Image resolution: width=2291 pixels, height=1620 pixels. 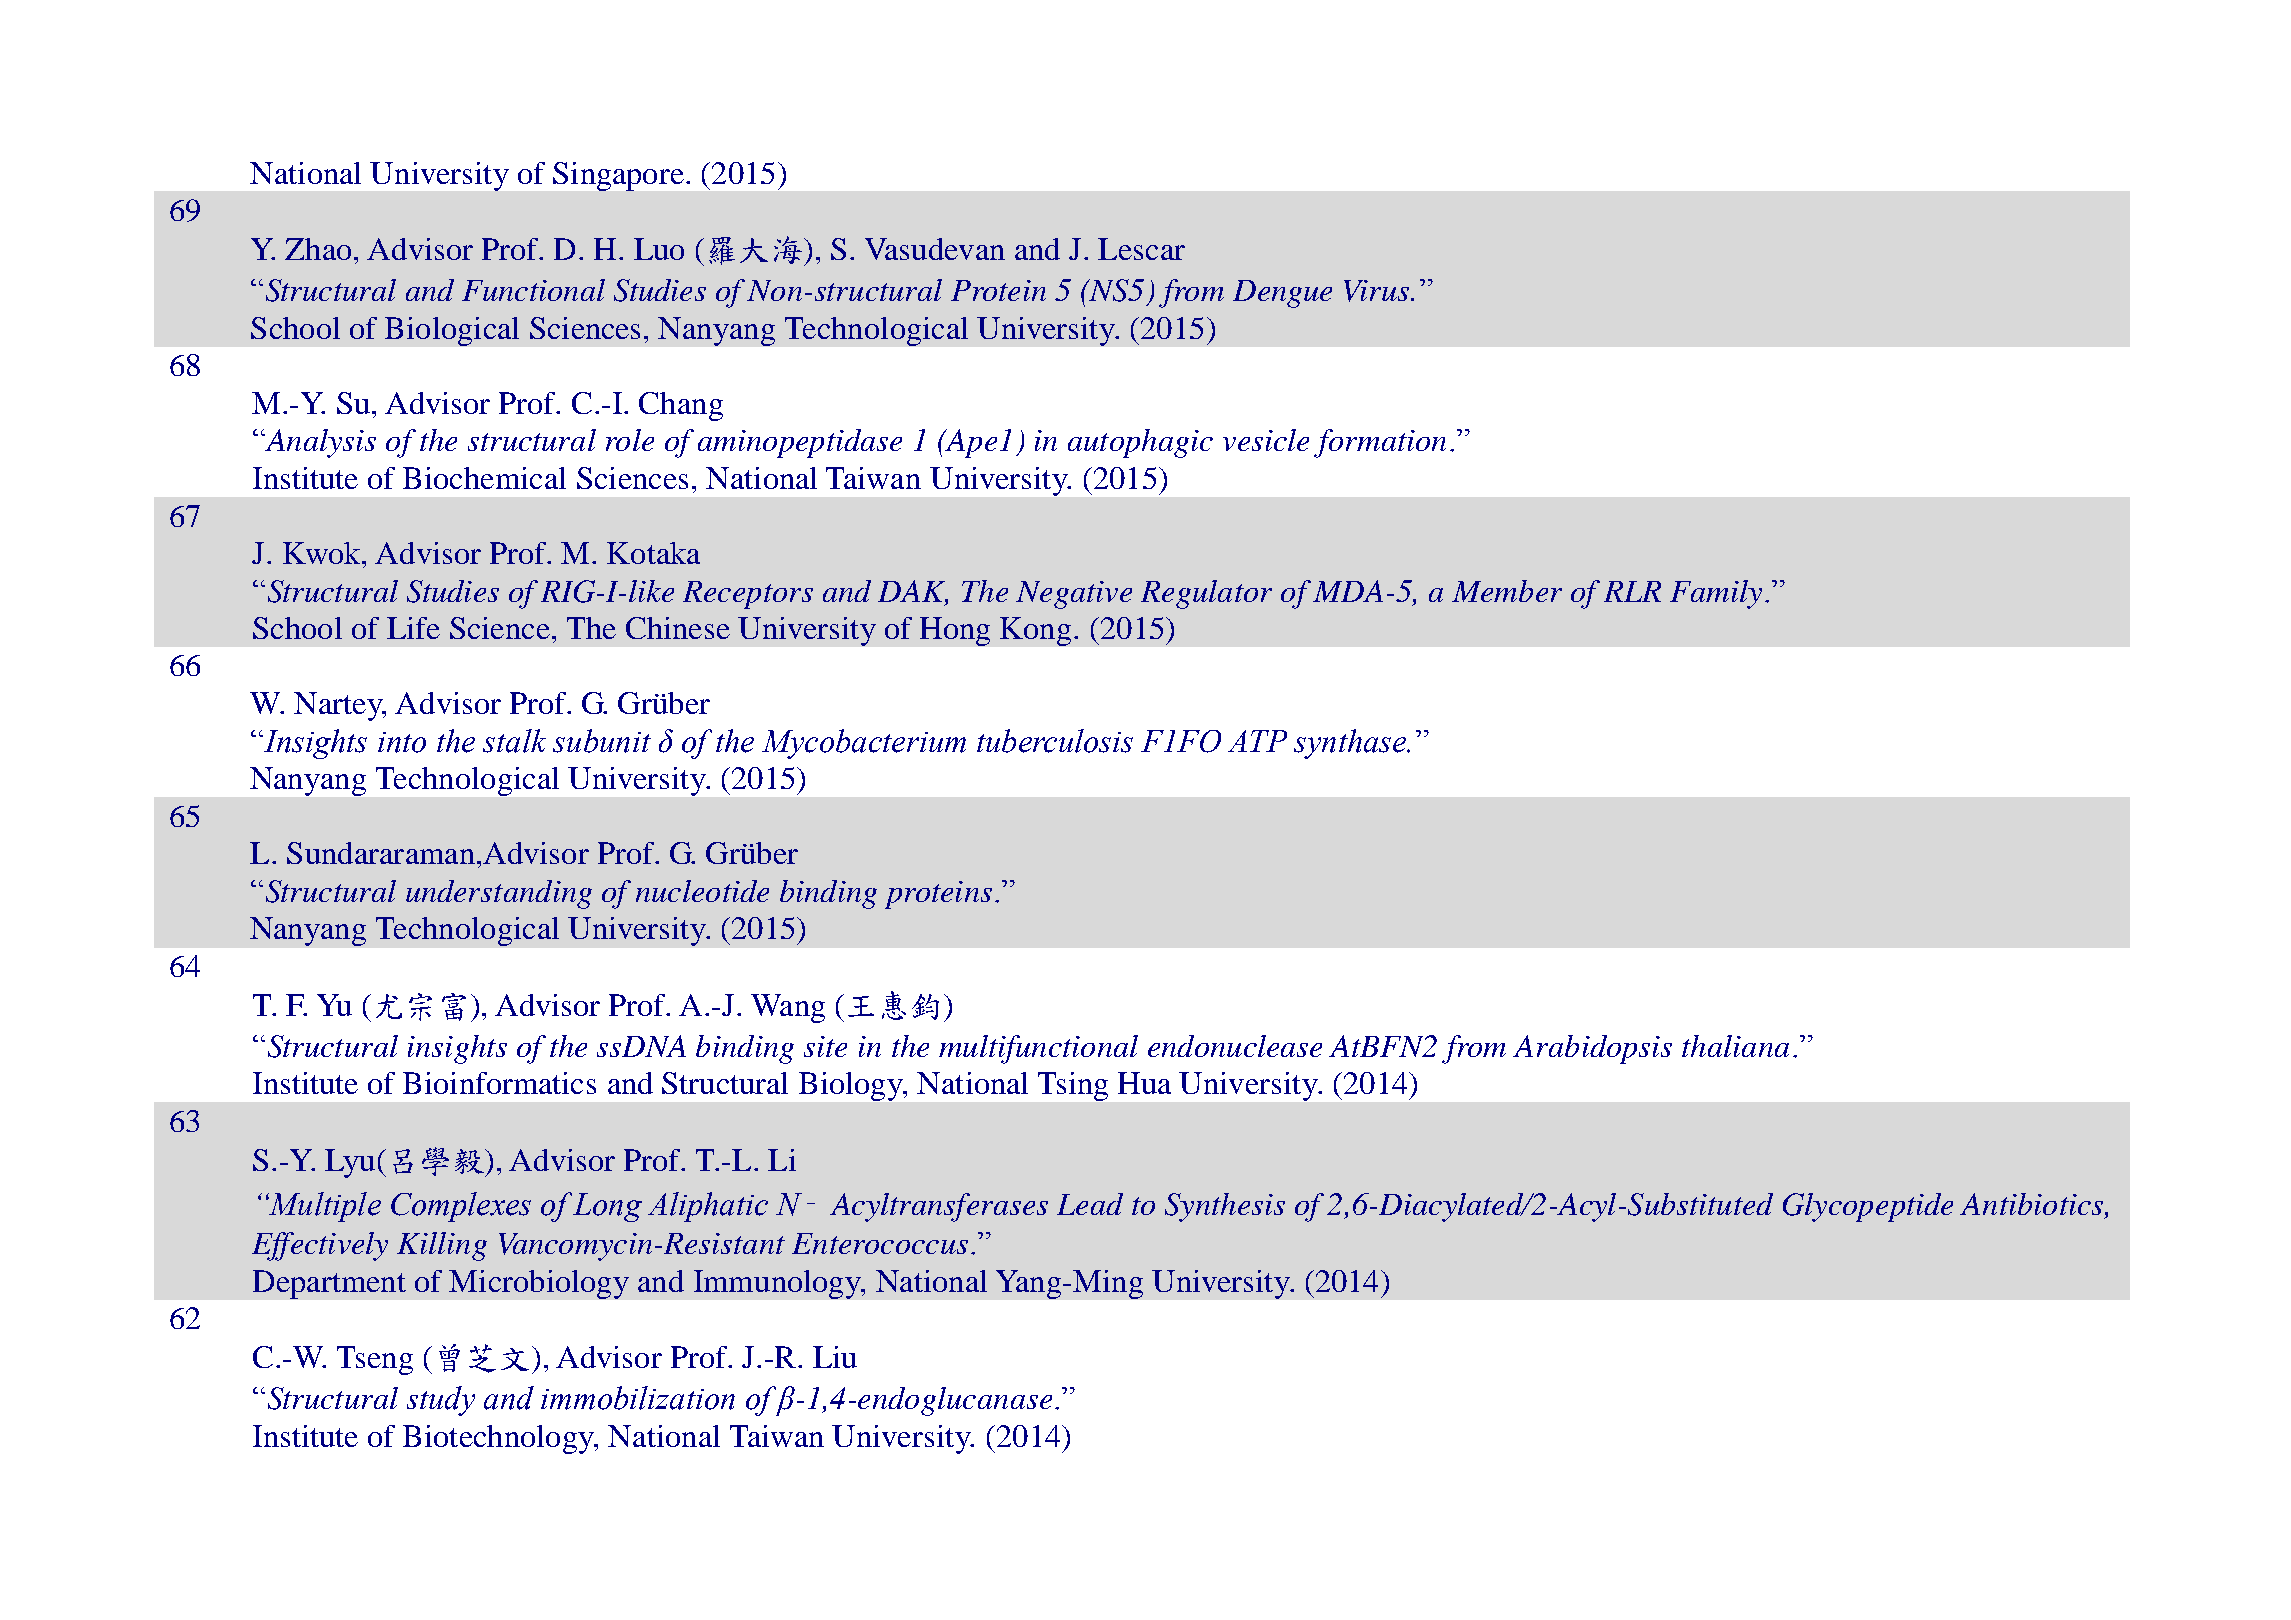 I want to click on Complexes, so click(x=461, y=1207).
